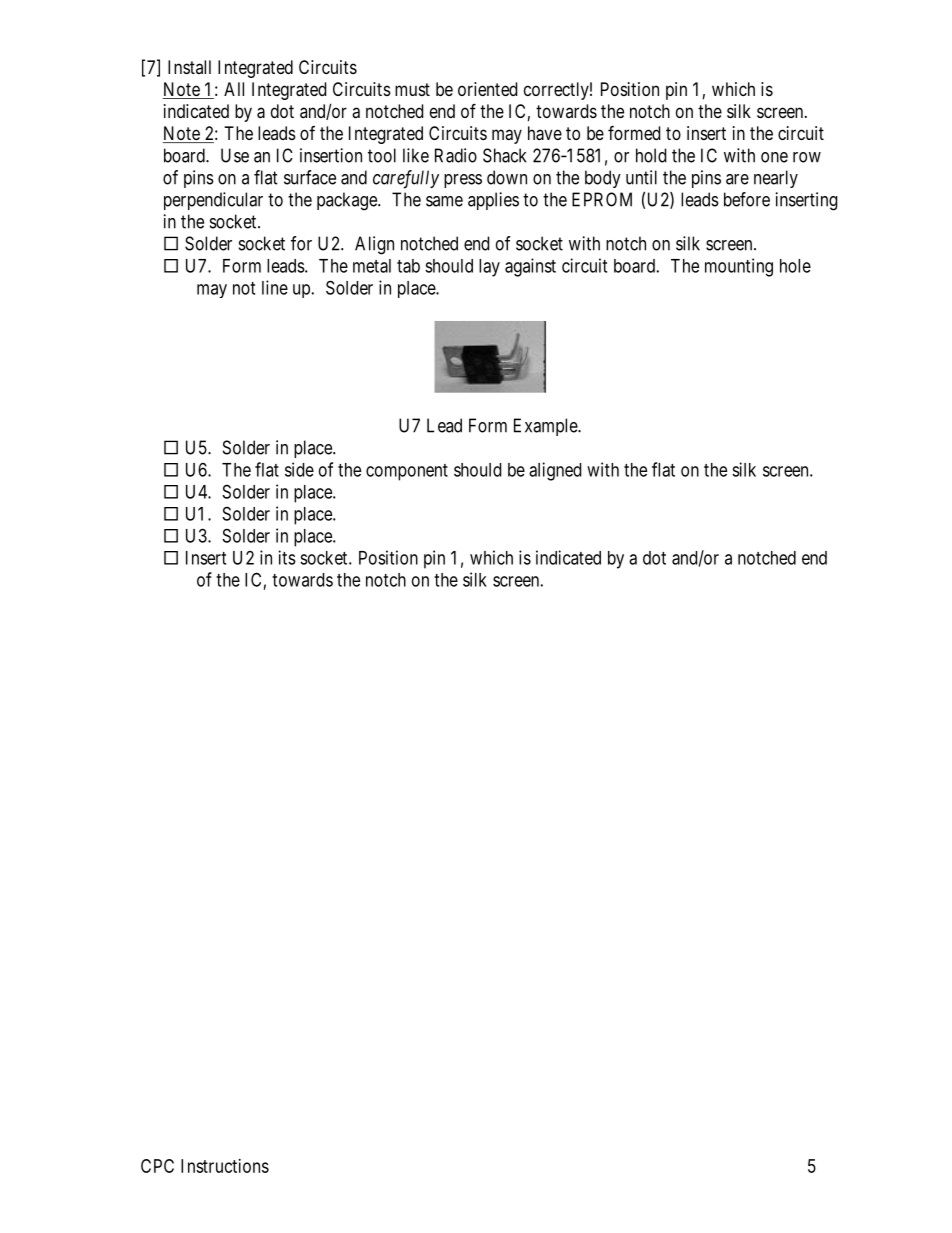 This page has height=1233, width=952. What do you see at coordinates (157, 1166) in the page?
I see `CPC` at bounding box center [157, 1166].
